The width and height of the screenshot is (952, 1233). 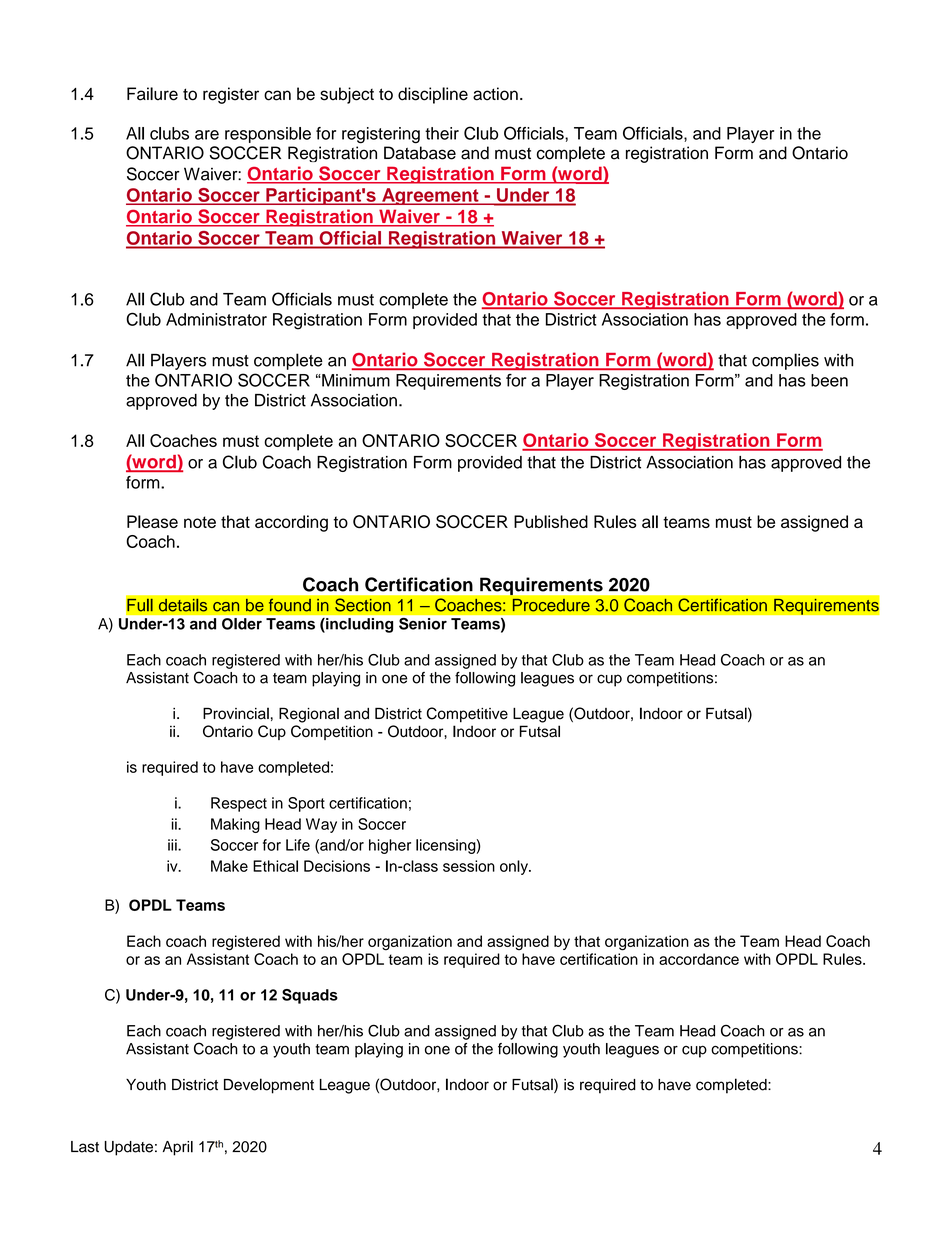 What do you see at coordinates (442, 133) in the screenshot?
I see `their` at bounding box center [442, 133].
